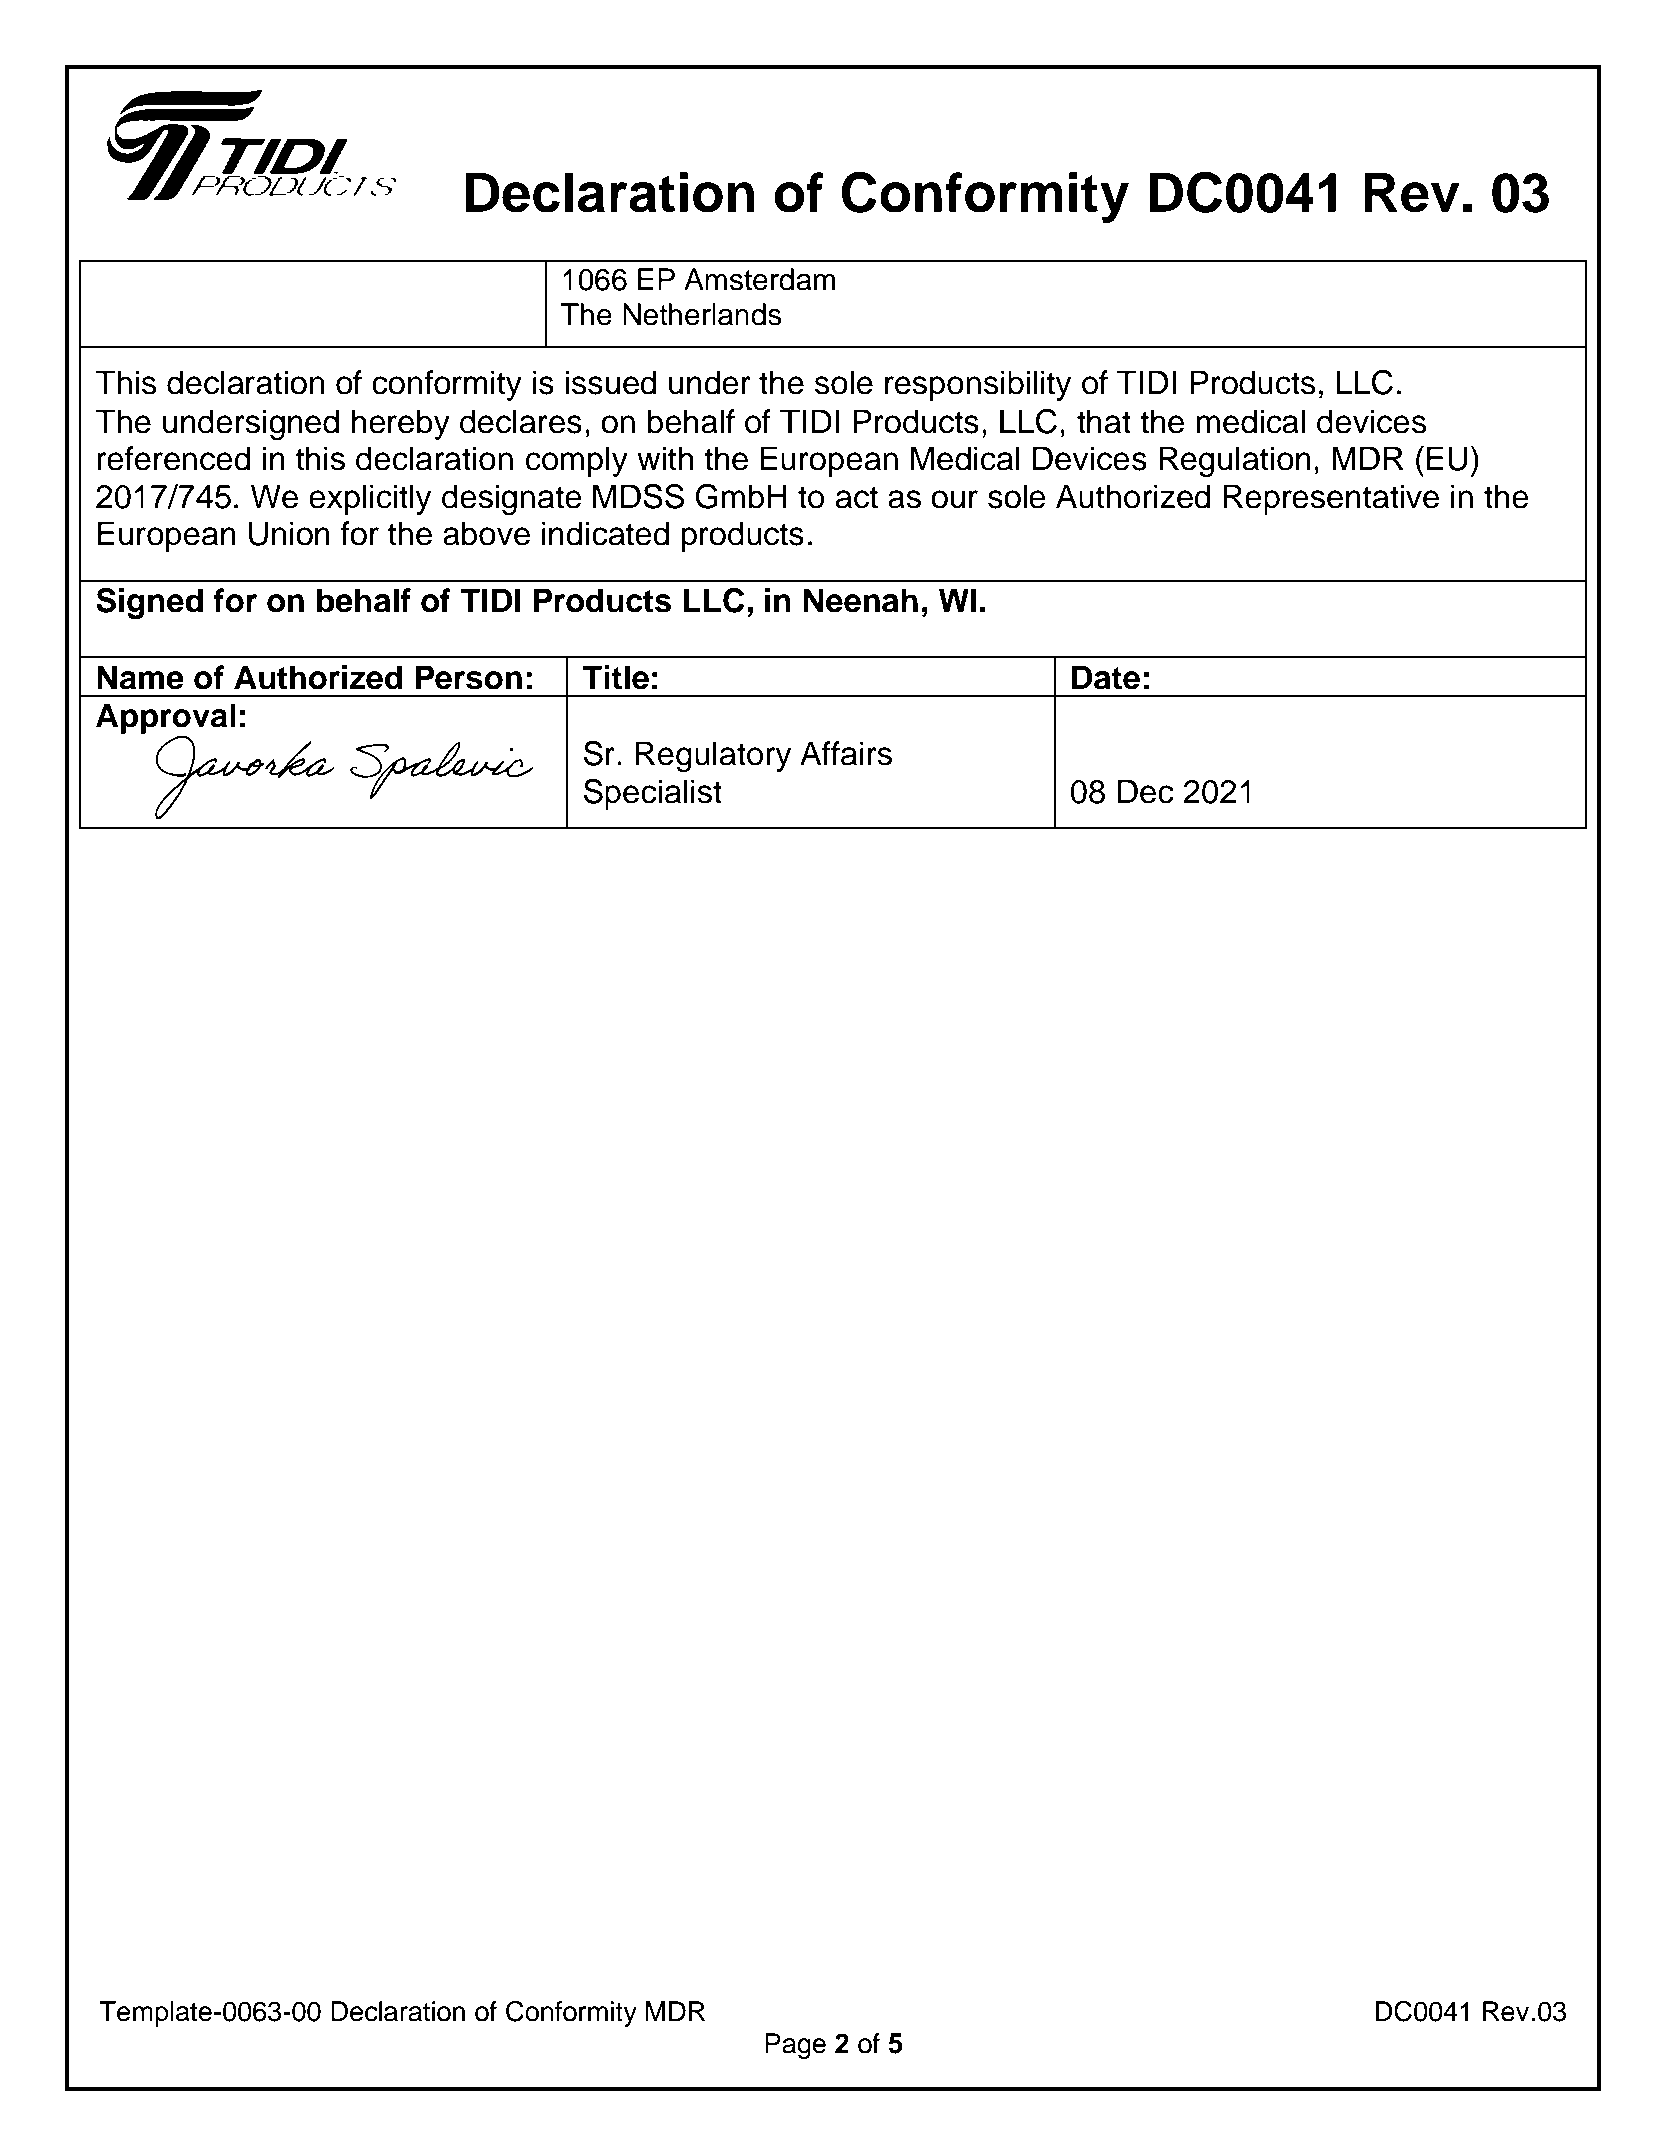  Describe the element at coordinates (702, 314) in the screenshot. I see `Netherlands` at that location.
